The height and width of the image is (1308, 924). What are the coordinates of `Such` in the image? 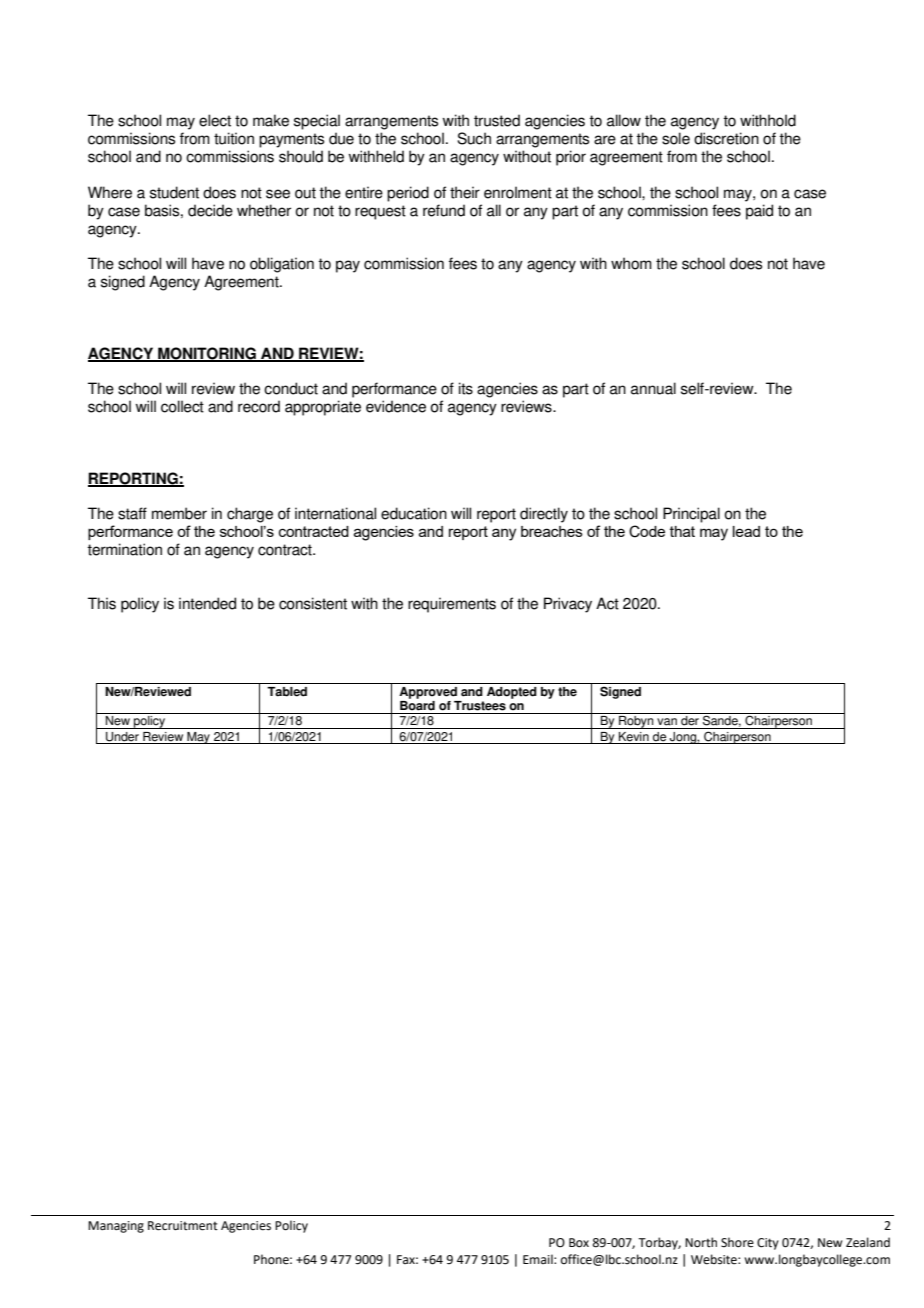 It's located at (474, 138).
